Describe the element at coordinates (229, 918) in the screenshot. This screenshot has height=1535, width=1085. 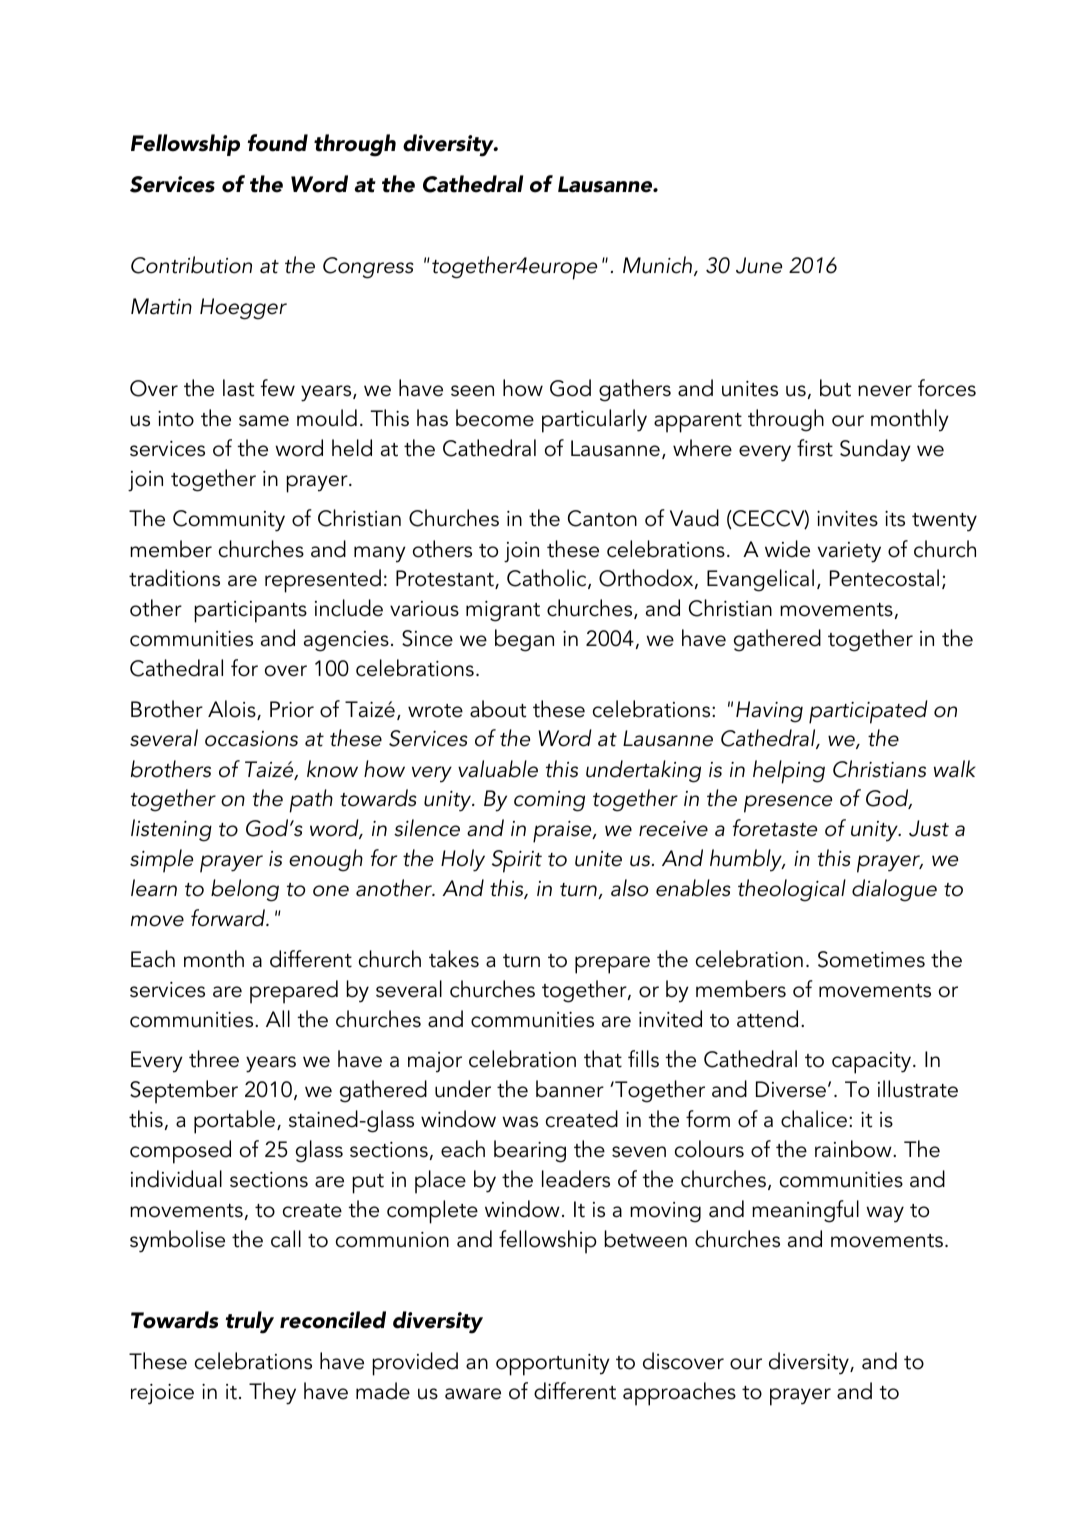
I see `forward` at that location.
